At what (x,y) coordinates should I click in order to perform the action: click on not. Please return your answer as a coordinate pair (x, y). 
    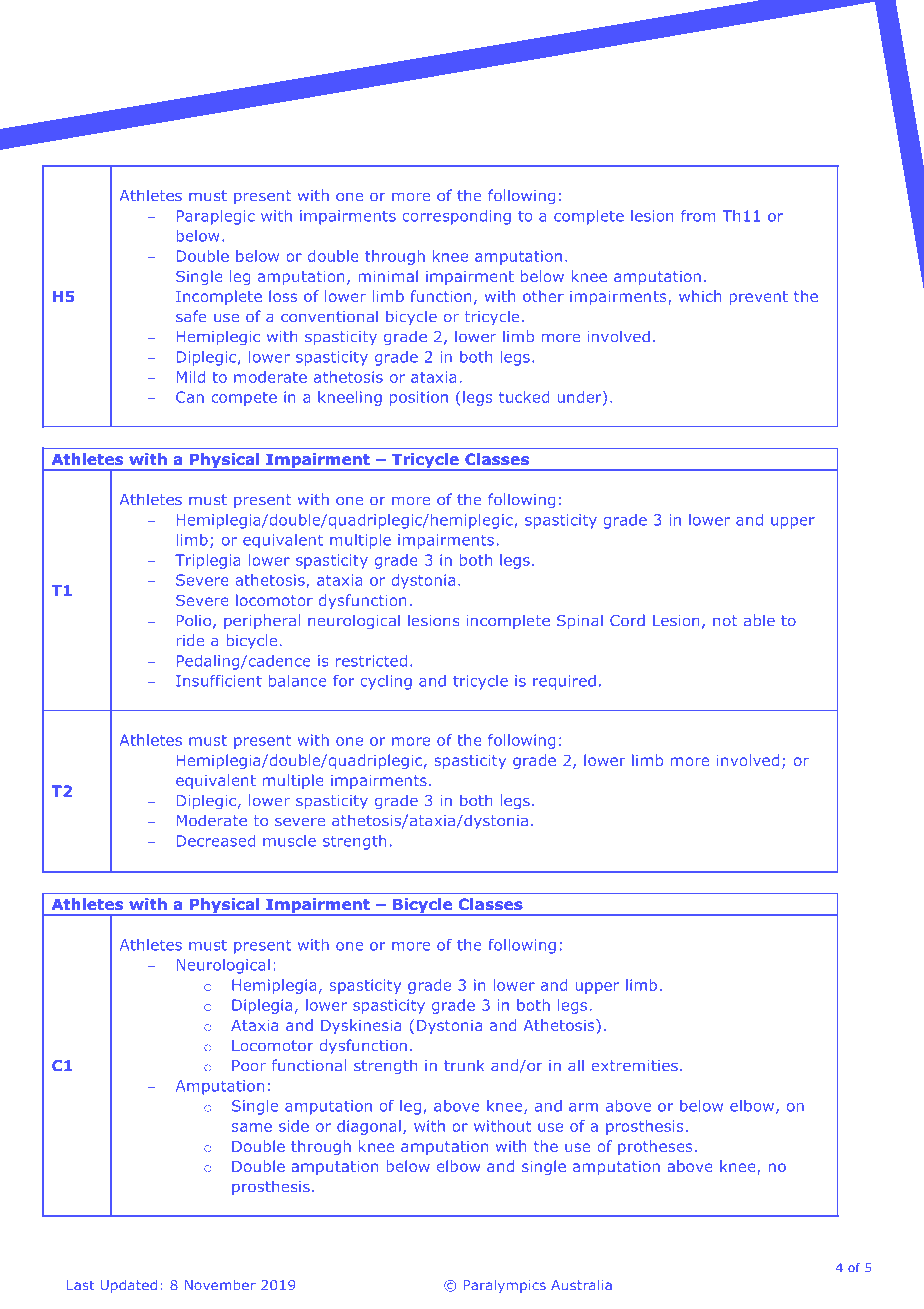
    Looking at the image, I should click on (725, 621).
